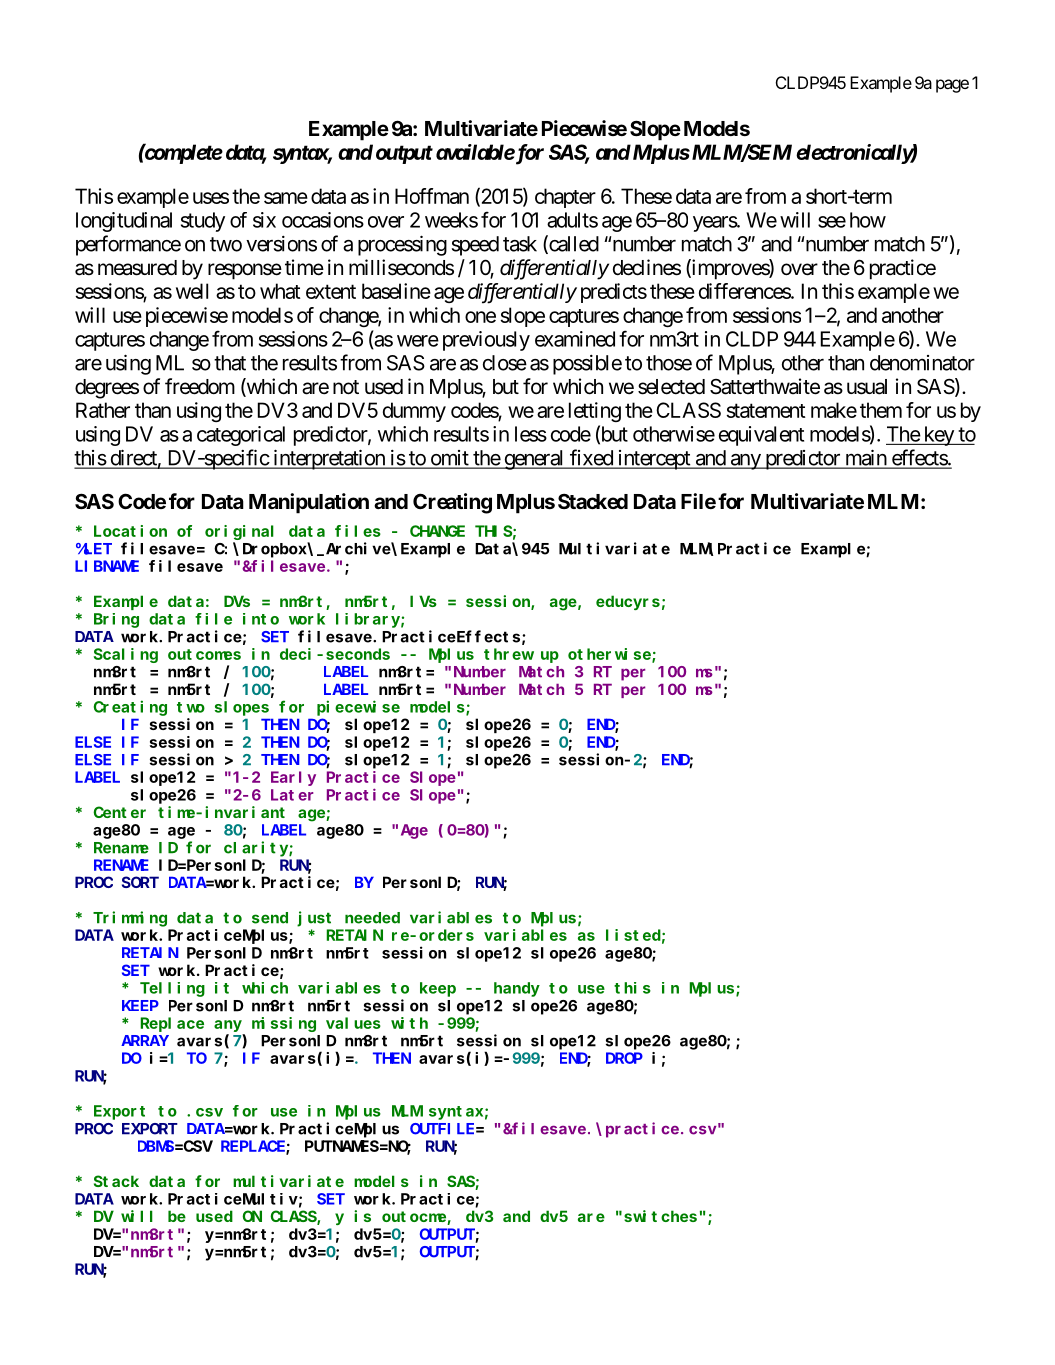  Describe the element at coordinates (534, 460) in the screenshot. I see `general` at that location.
